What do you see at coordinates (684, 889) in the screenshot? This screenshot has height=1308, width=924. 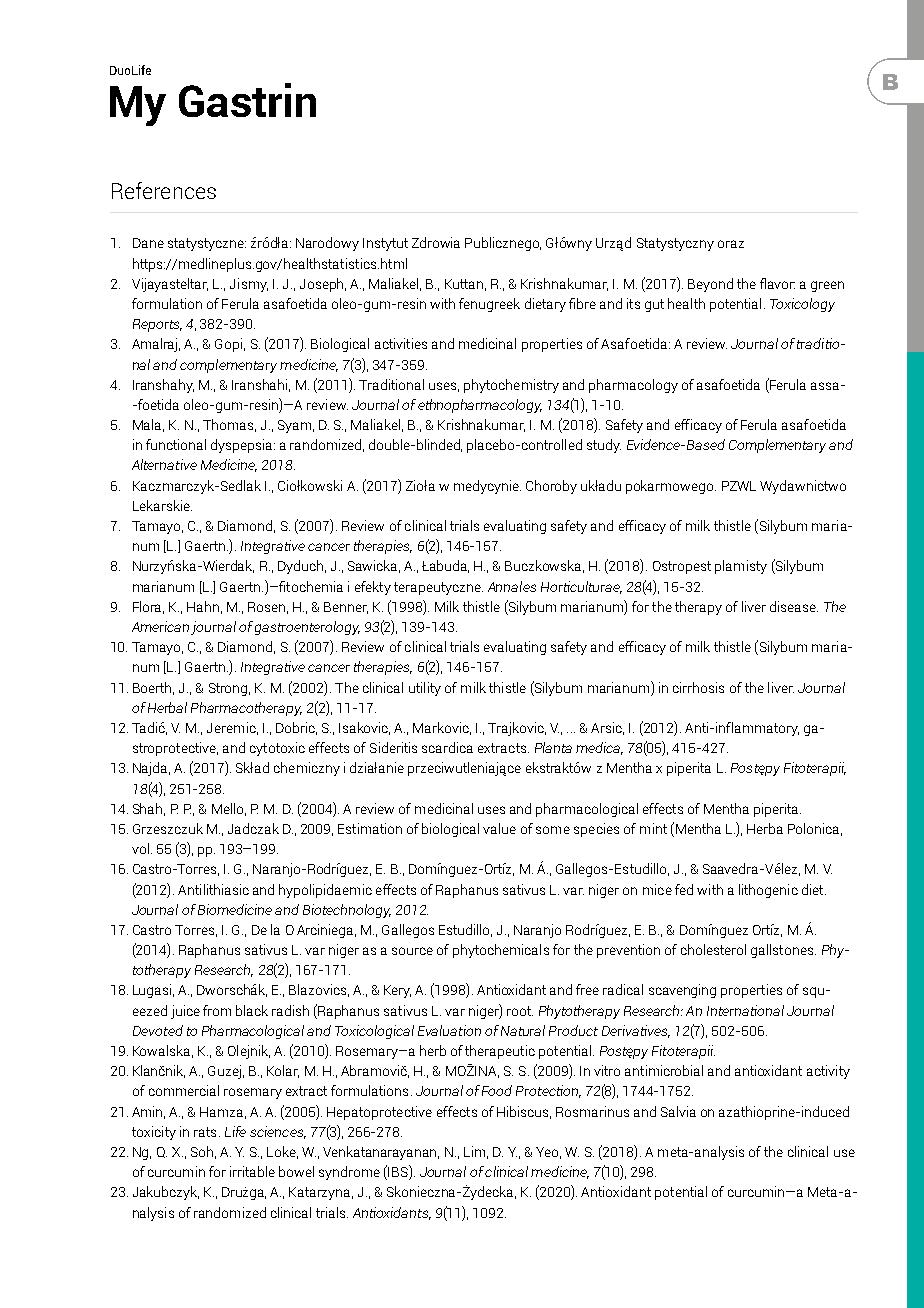 I see `fed` at bounding box center [684, 889].
